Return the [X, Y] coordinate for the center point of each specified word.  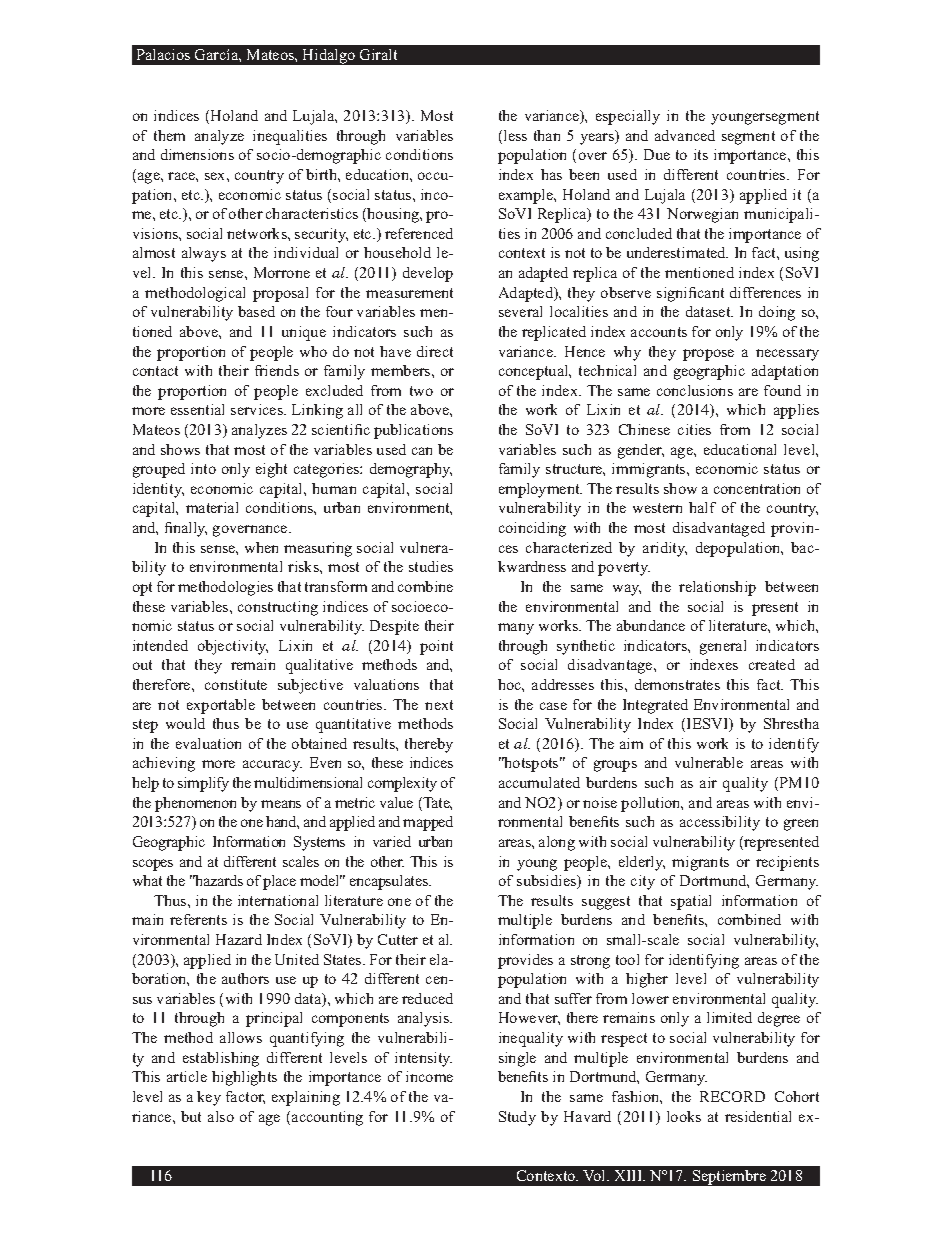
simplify [203, 784]
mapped [428, 823]
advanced [685, 135]
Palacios [163, 54]
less [515, 135]
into [203, 468]
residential [758, 1116]
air [708, 782]
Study [517, 1118]
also [221, 1116]
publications [413, 431]
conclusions [695, 390]
